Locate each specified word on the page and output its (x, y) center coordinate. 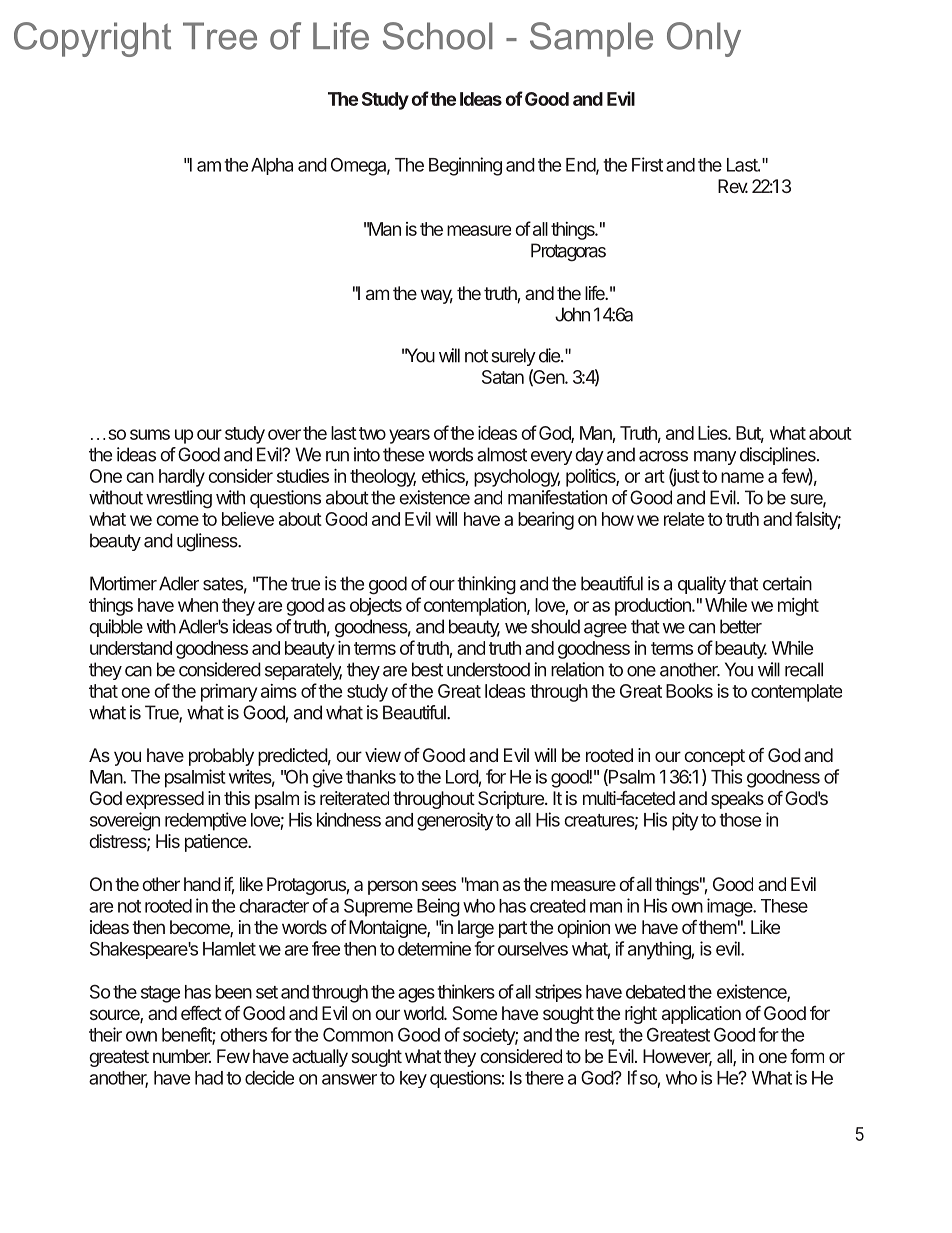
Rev (733, 186)
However (677, 1057)
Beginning (465, 166)
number (182, 1056)
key (413, 1079)
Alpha (272, 166)
